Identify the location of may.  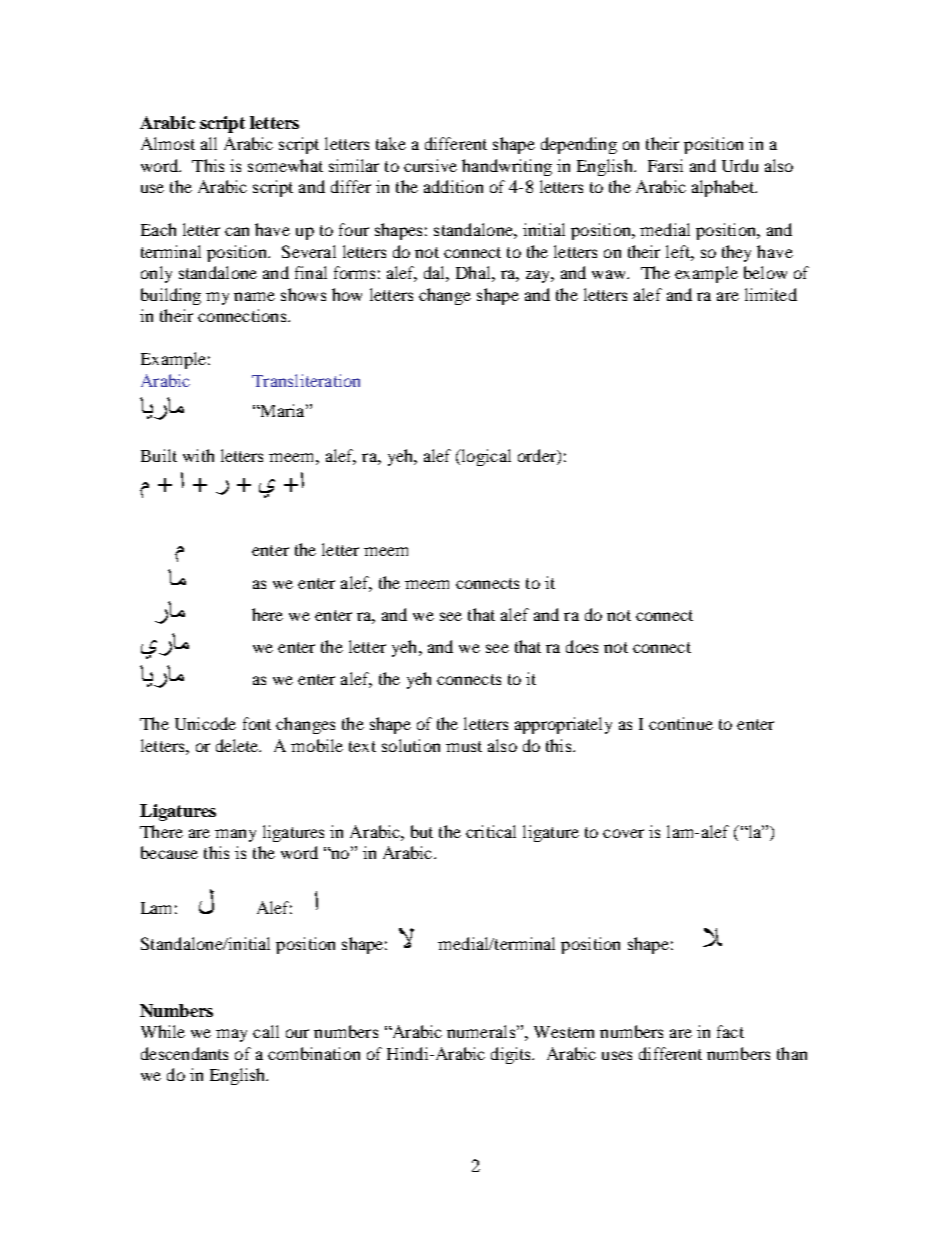
(231, 1035).
